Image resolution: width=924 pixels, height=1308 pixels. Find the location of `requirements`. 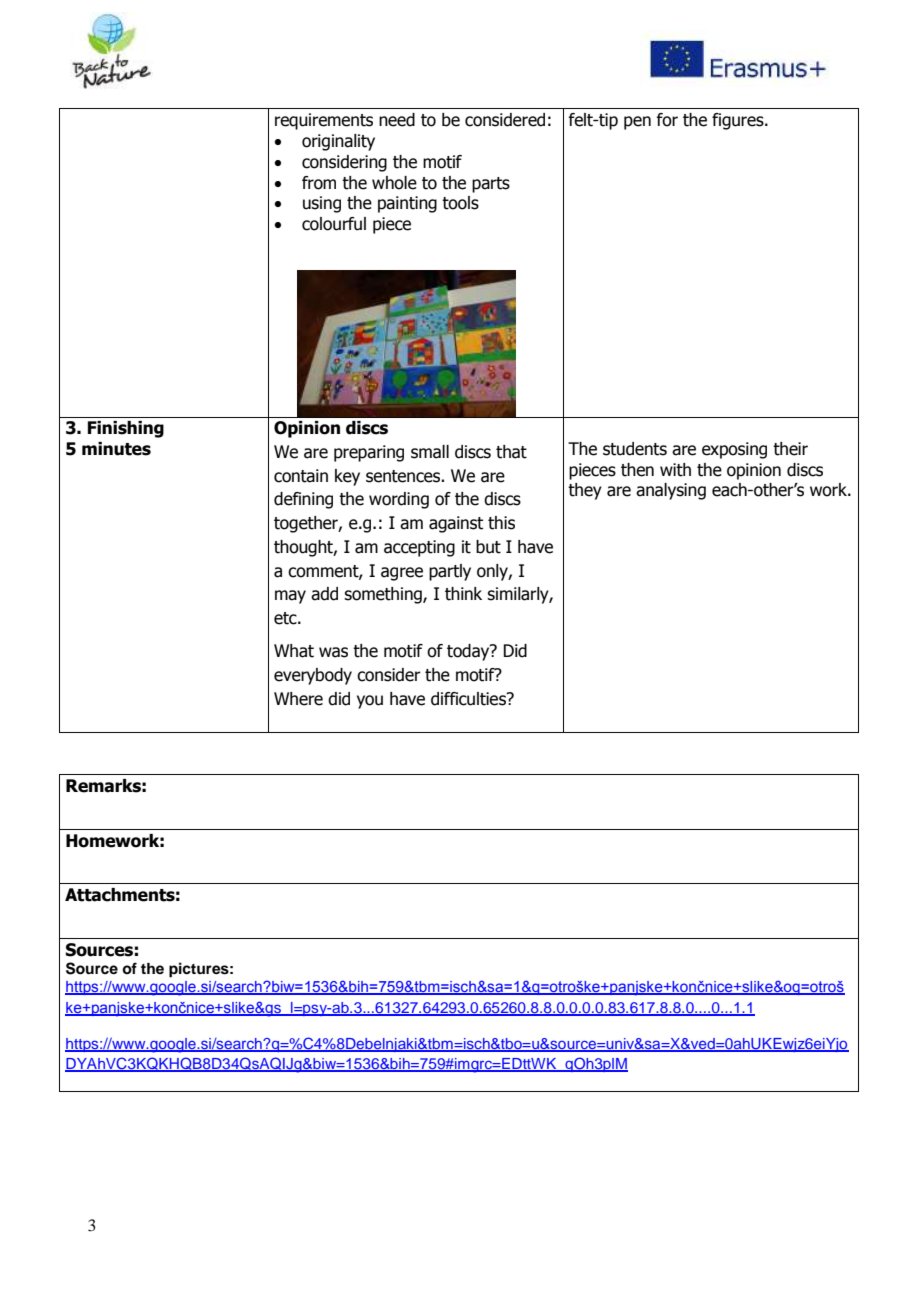

requirements is located at coordinates (324, 121).
